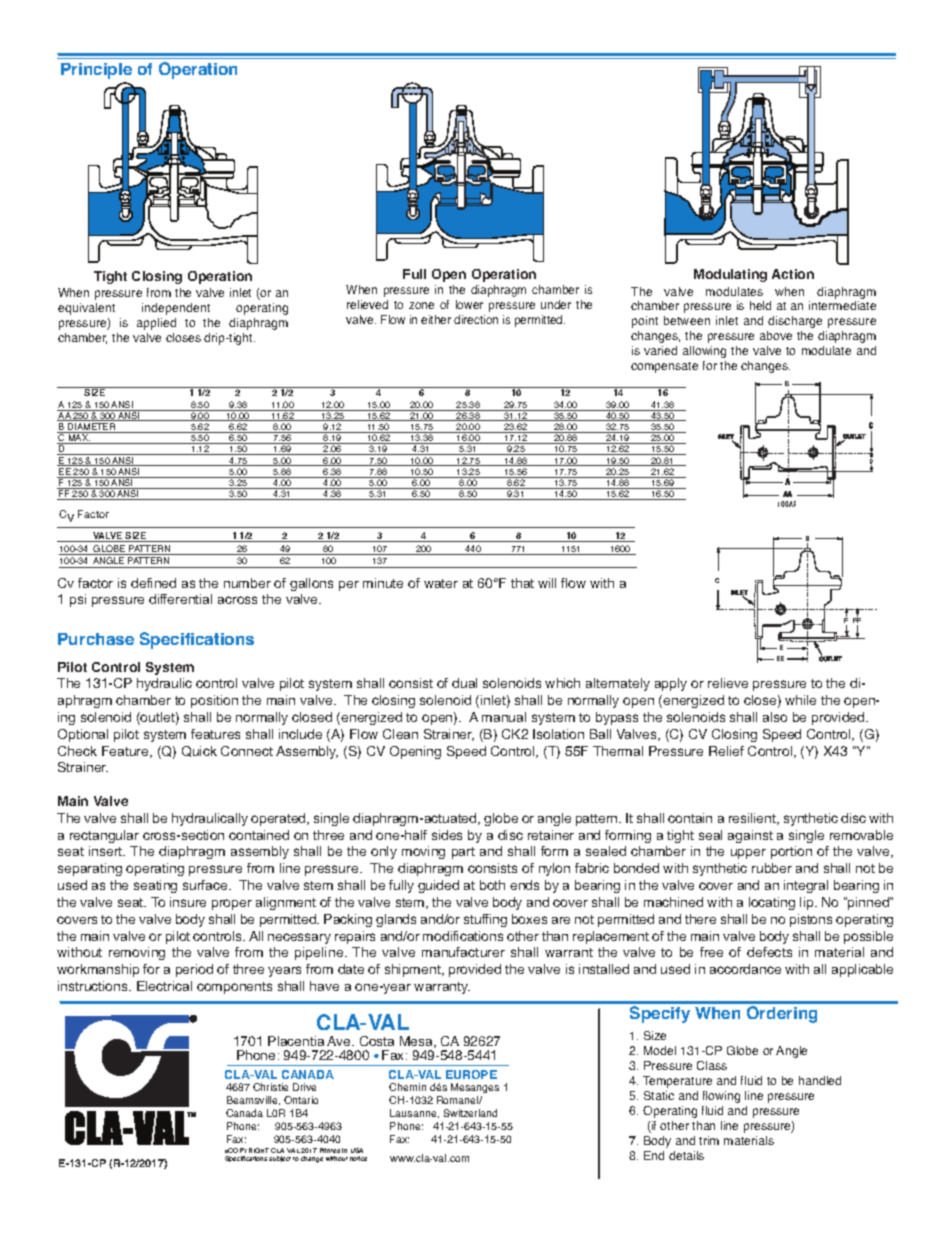  I want to click on lower, so click(469, 304).
